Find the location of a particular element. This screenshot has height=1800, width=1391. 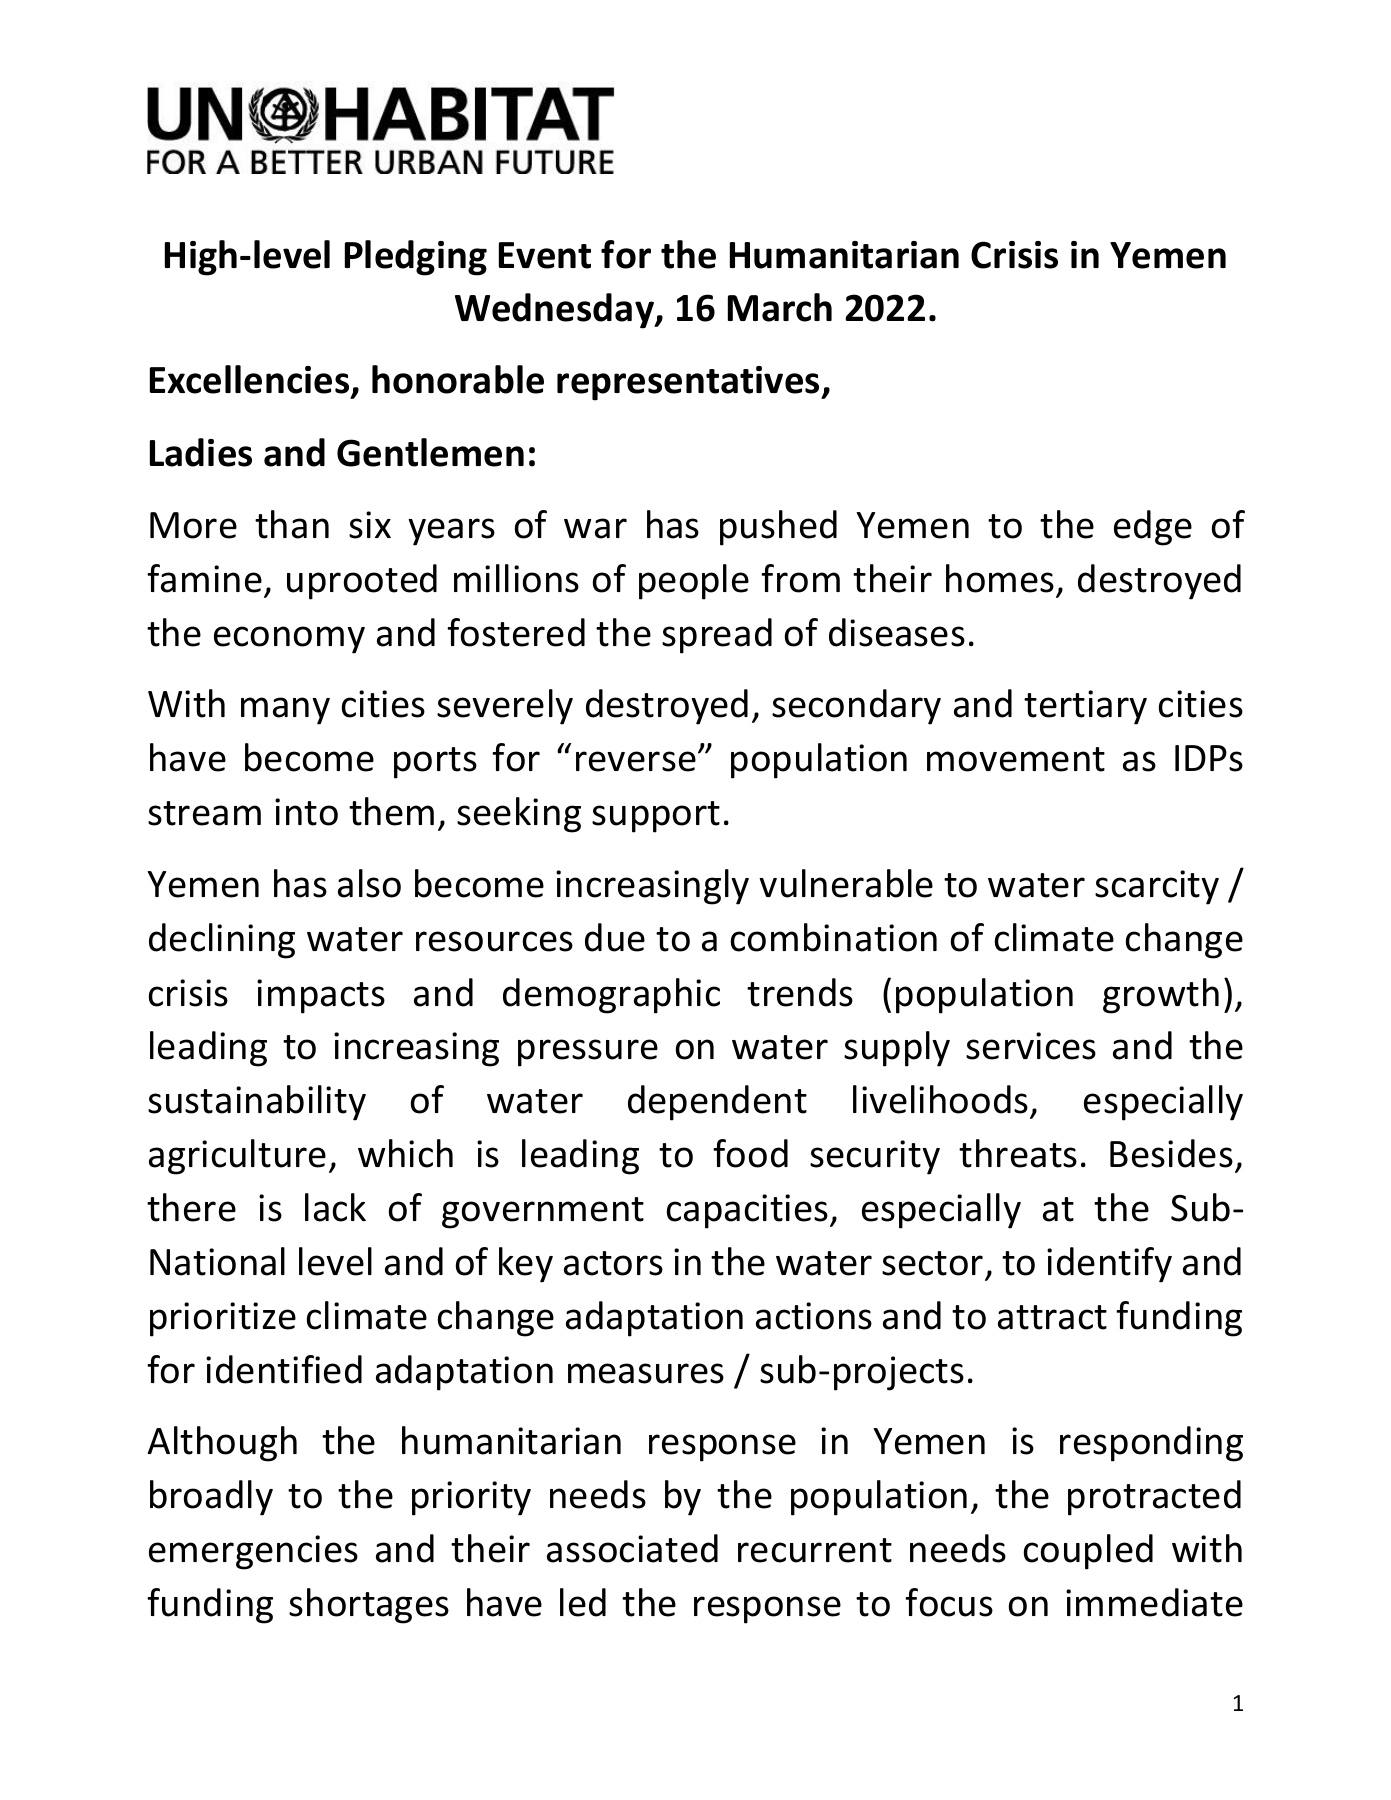

homes is located at coordinates (1000, 578).
